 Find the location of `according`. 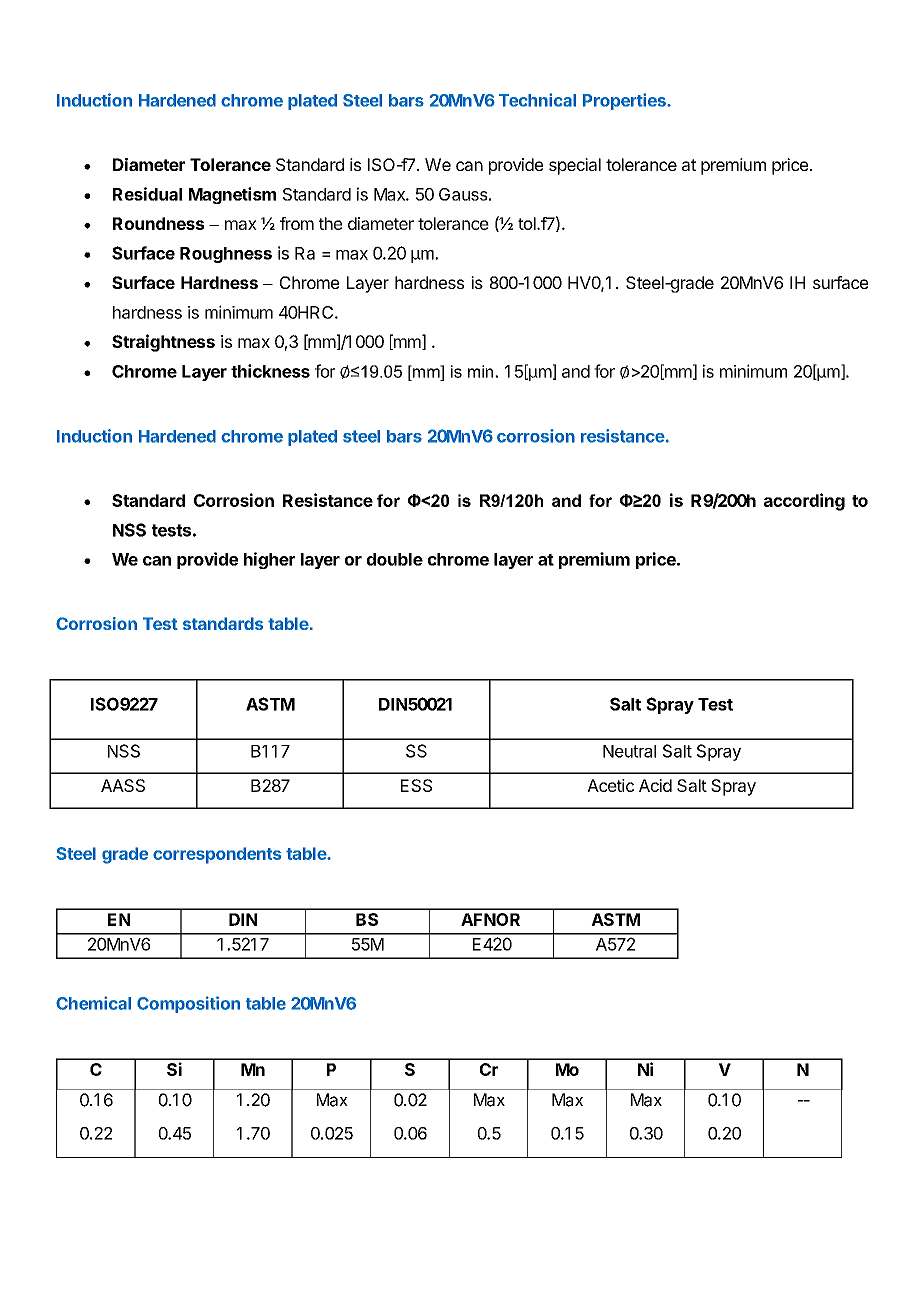

according is located at coordinates (804, 502).
